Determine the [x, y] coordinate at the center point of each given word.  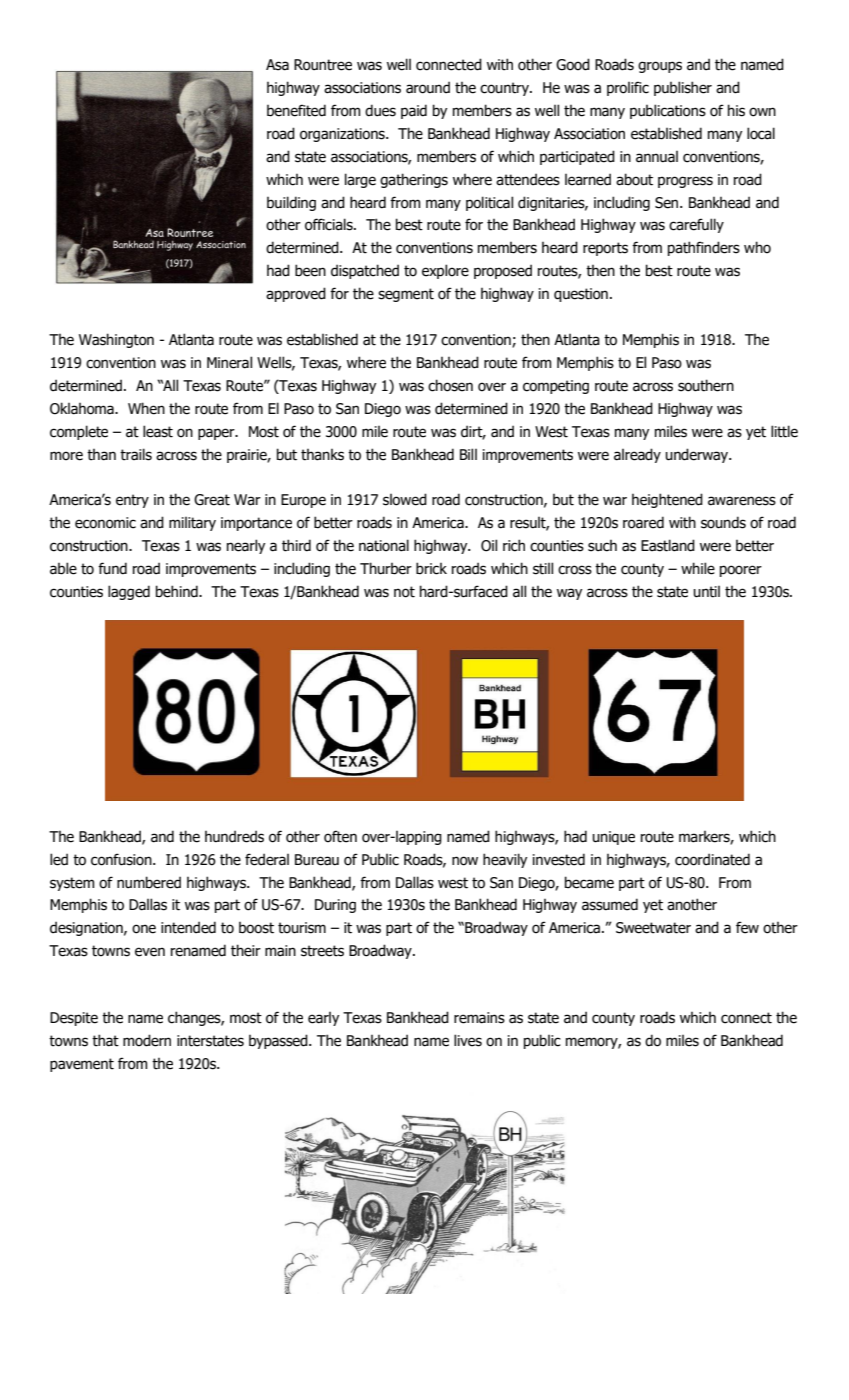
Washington [116, 340]
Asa [277, 65]
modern [147, 1040]
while [698, 568]
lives [468, 1040]
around [428, 87]
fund [112, 568]
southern [706, 385]
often [340, 836]
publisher [683, 88]
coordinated [712, 859]
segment [406, 295]
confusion [122, 859]
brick [431, 568]
